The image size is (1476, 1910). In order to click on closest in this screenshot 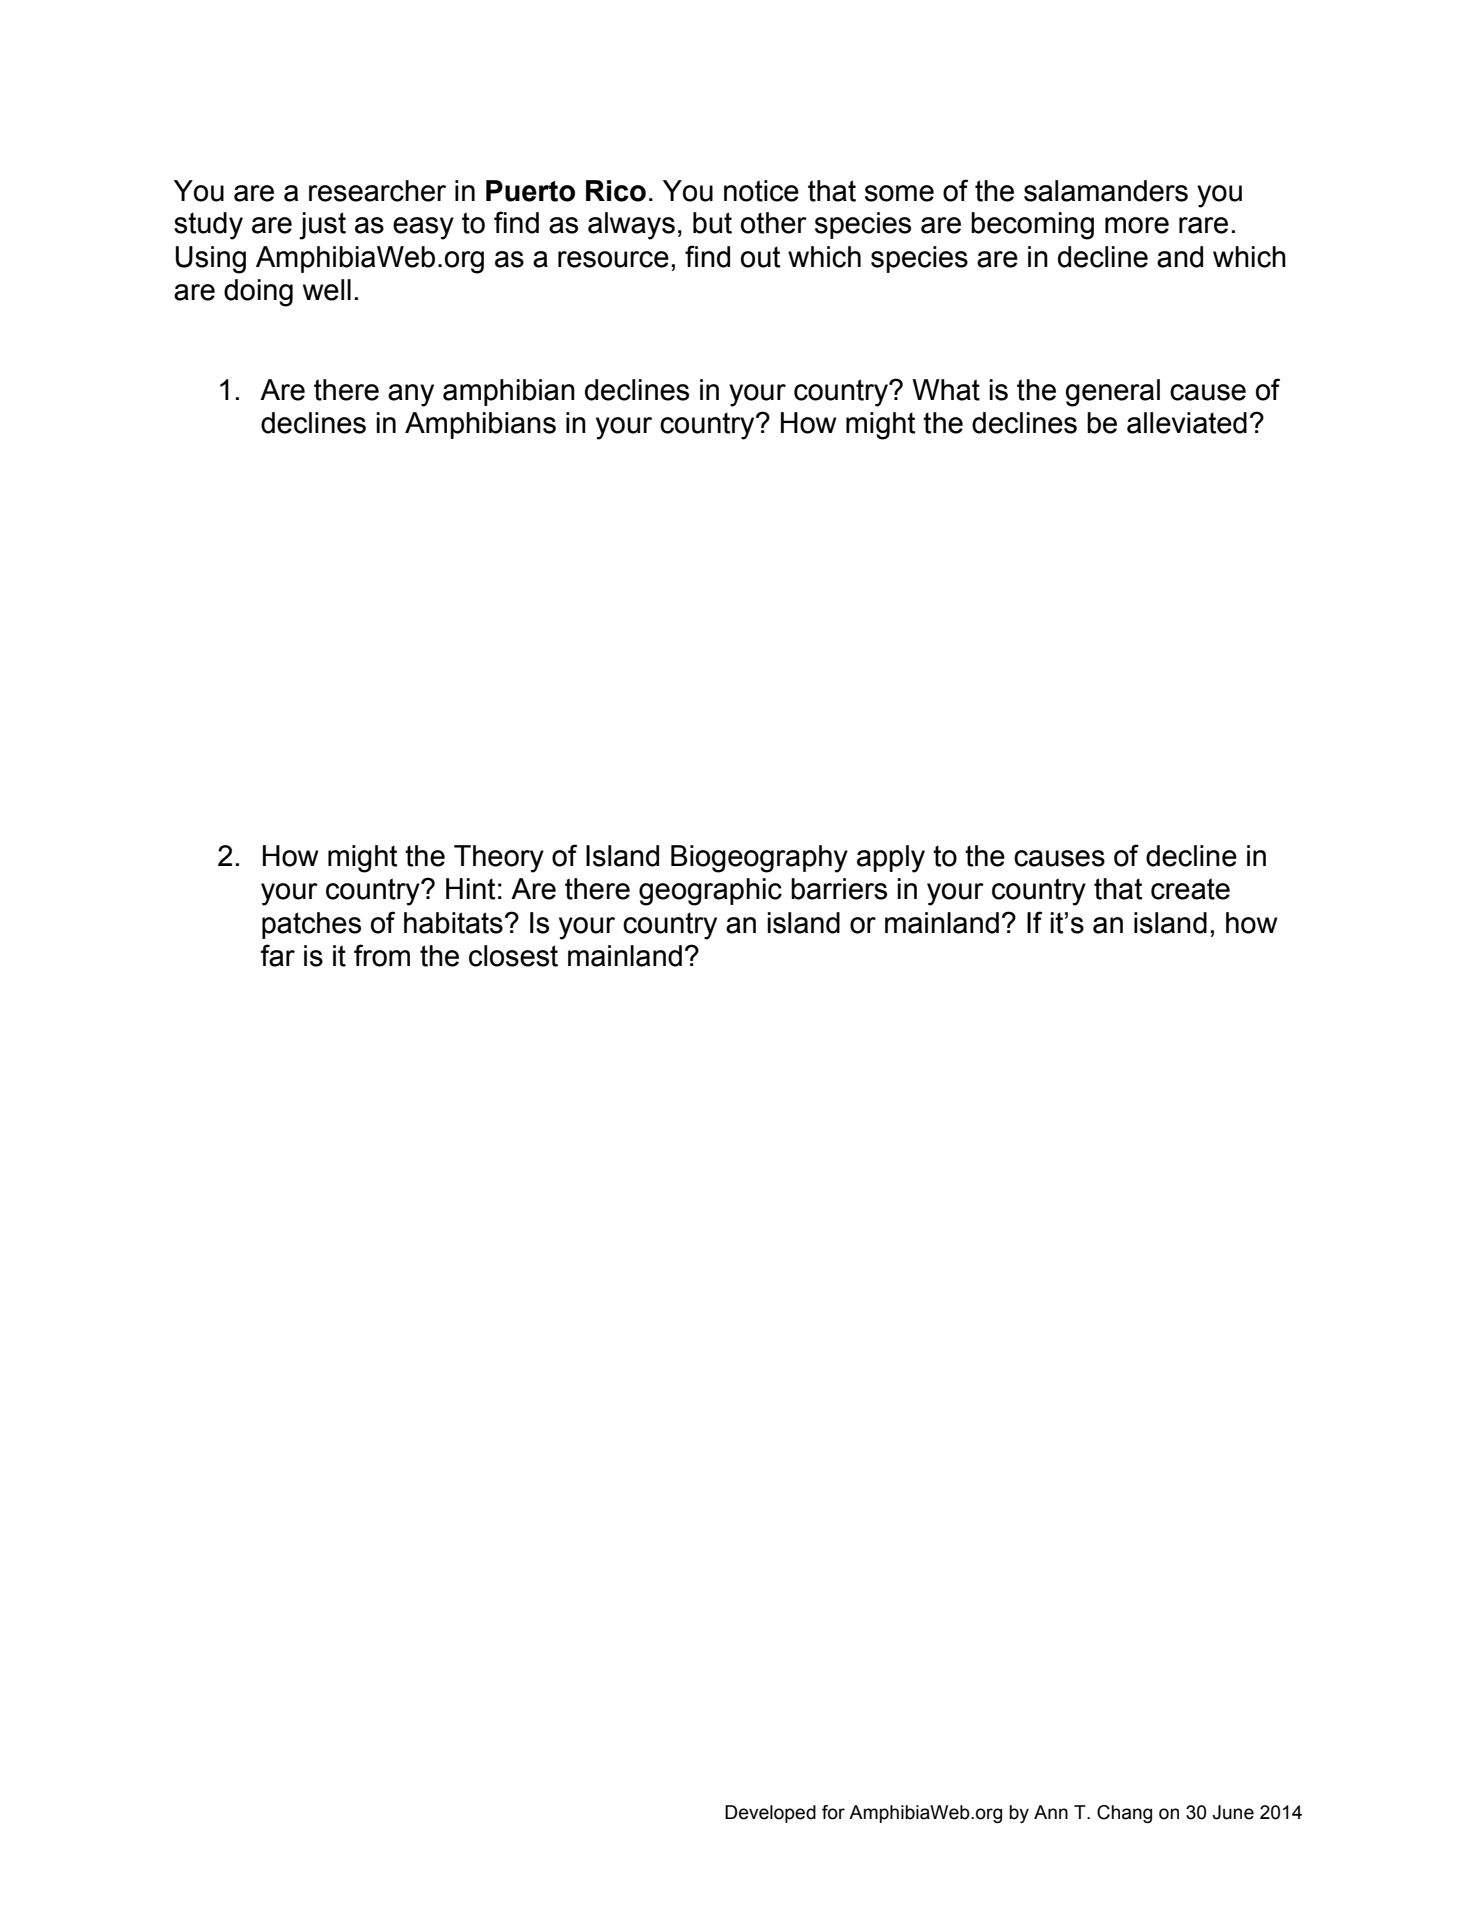, I will do `click(513, 956)`.
